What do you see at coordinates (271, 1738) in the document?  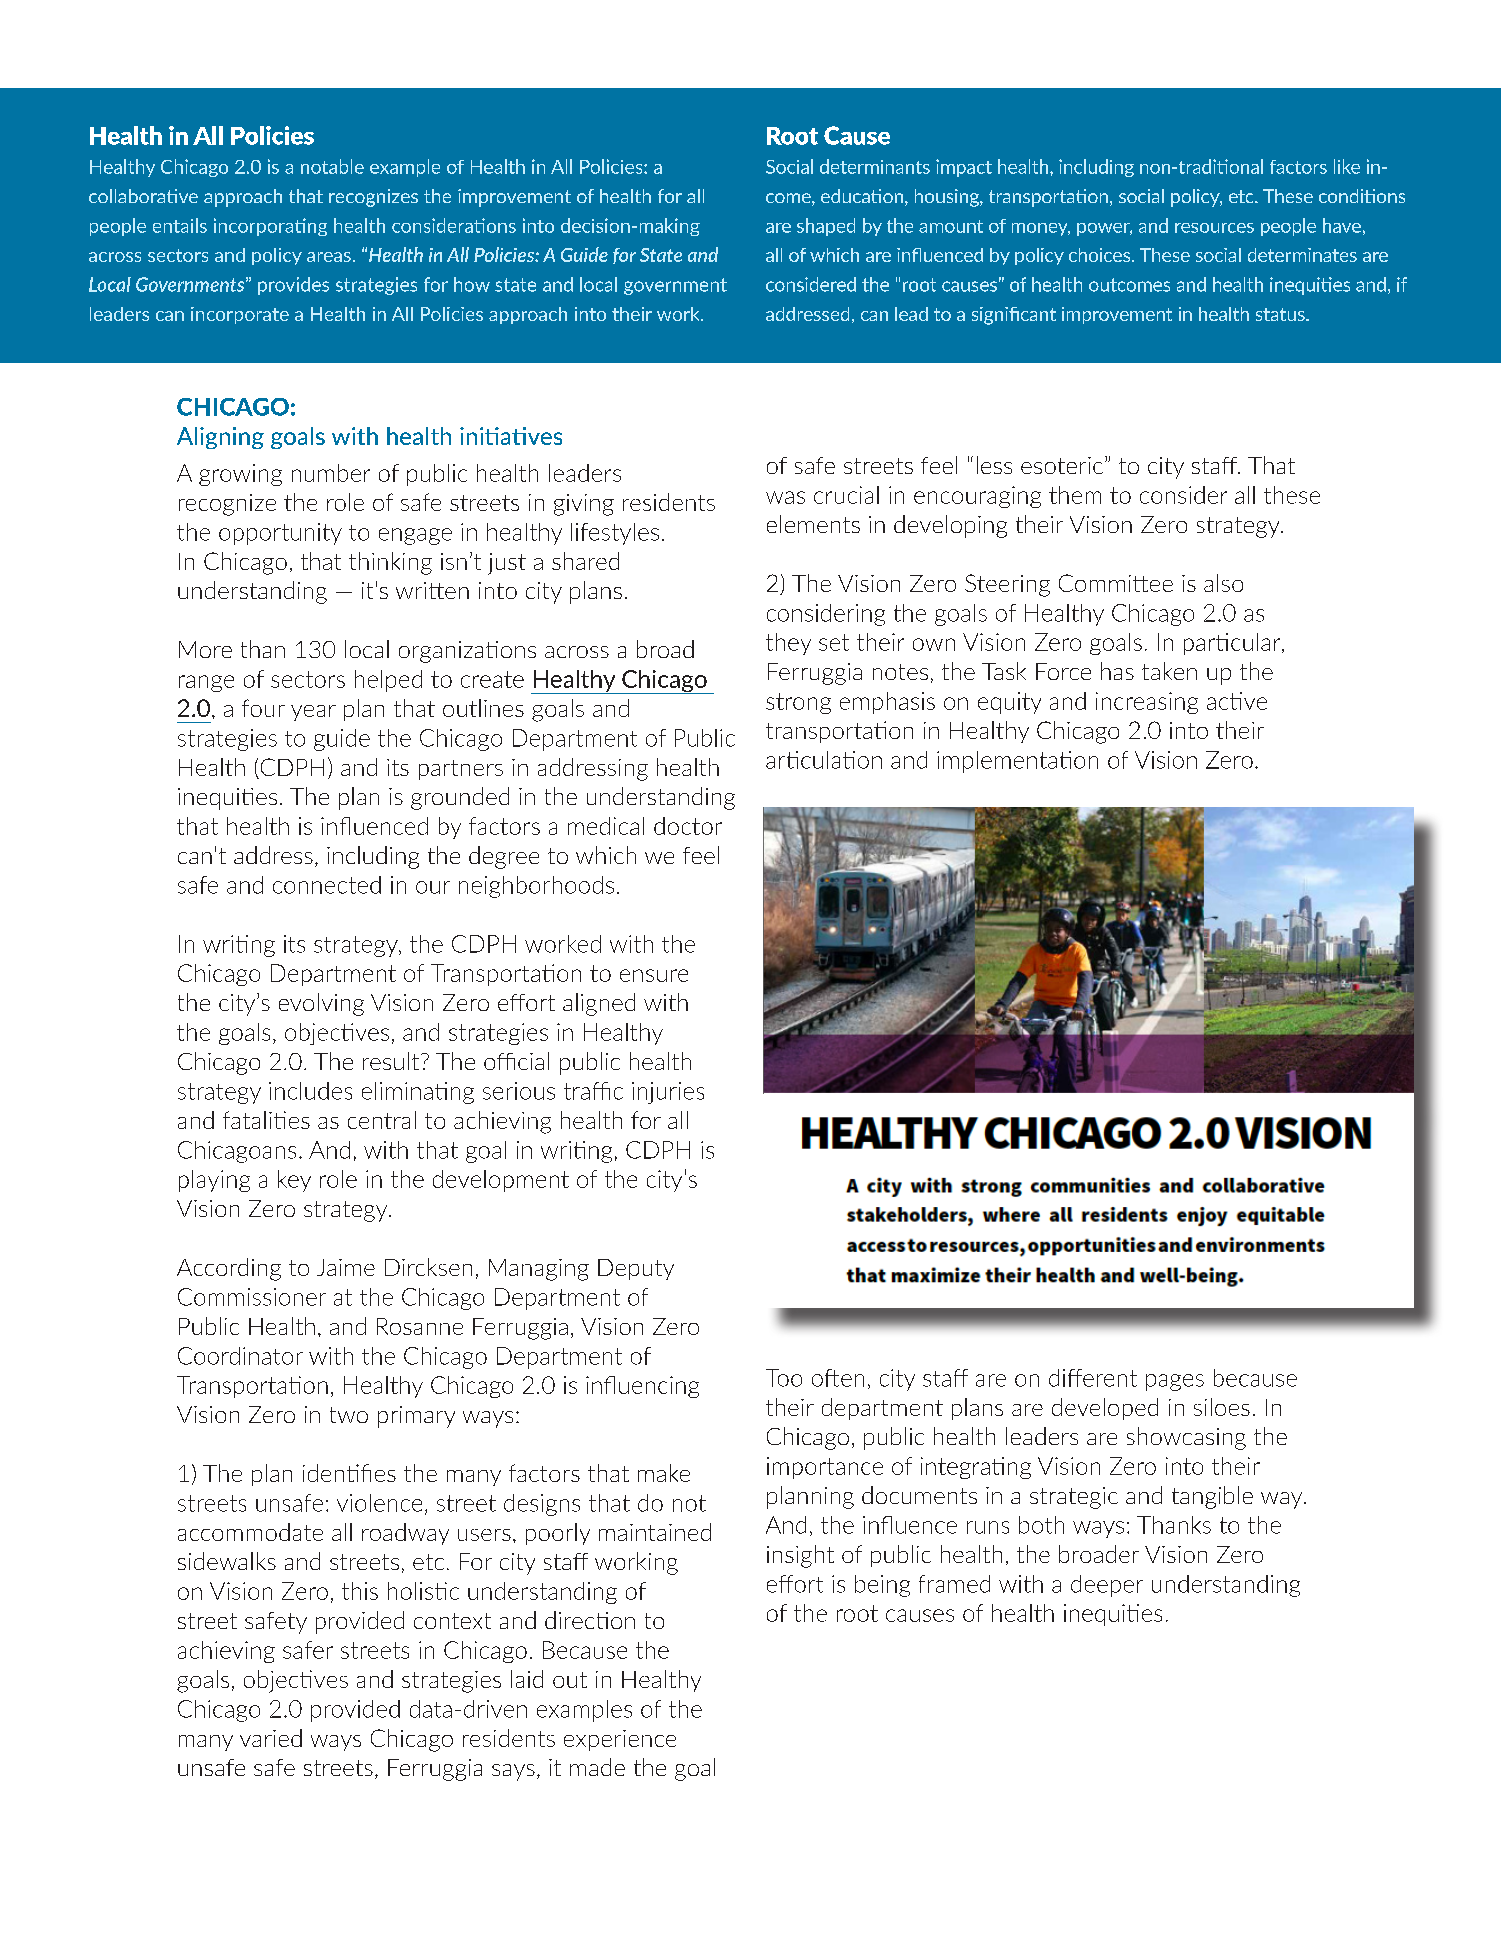 I see `varied` at bounding box center [271, 1738].
